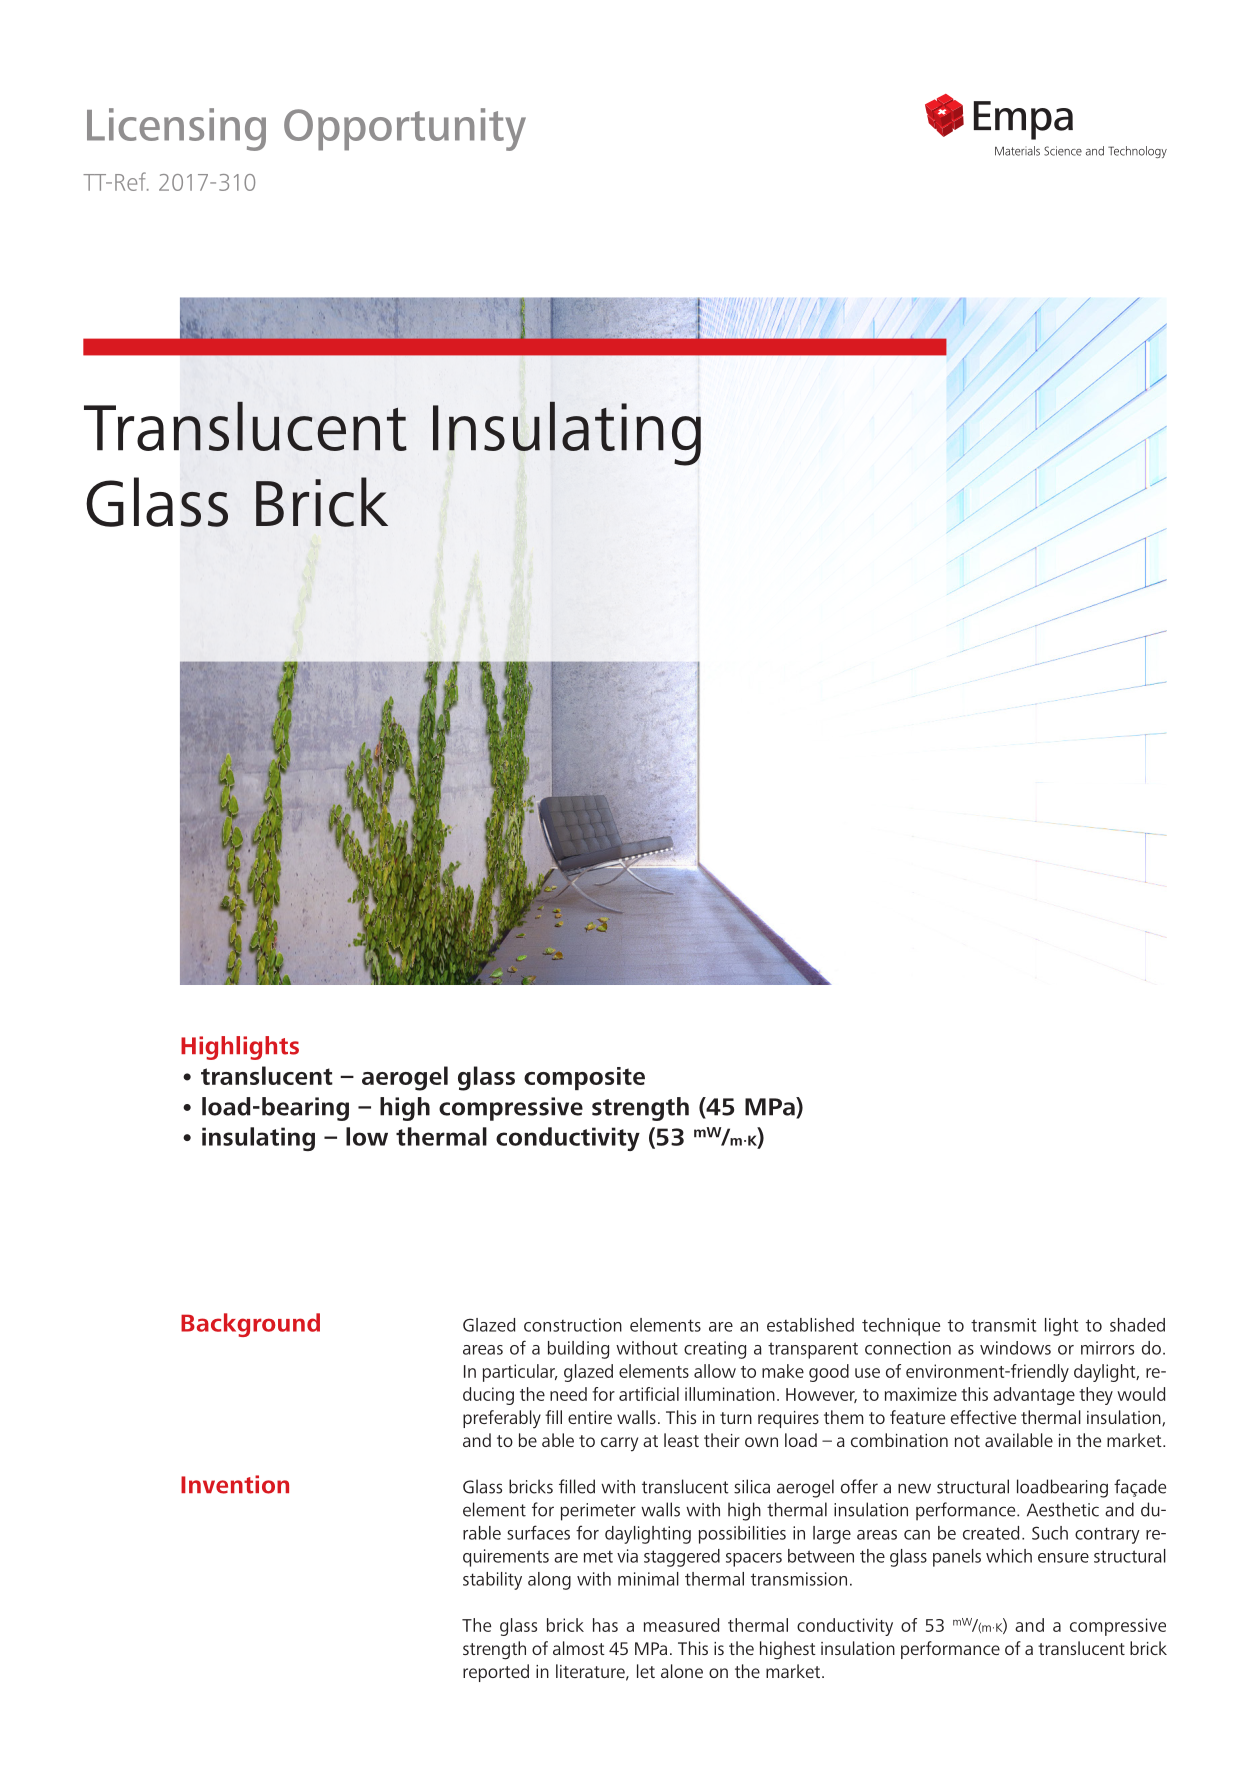  Describe the element at coordinates (573, 1325) in the screenshot. I see `construction` at that location.
